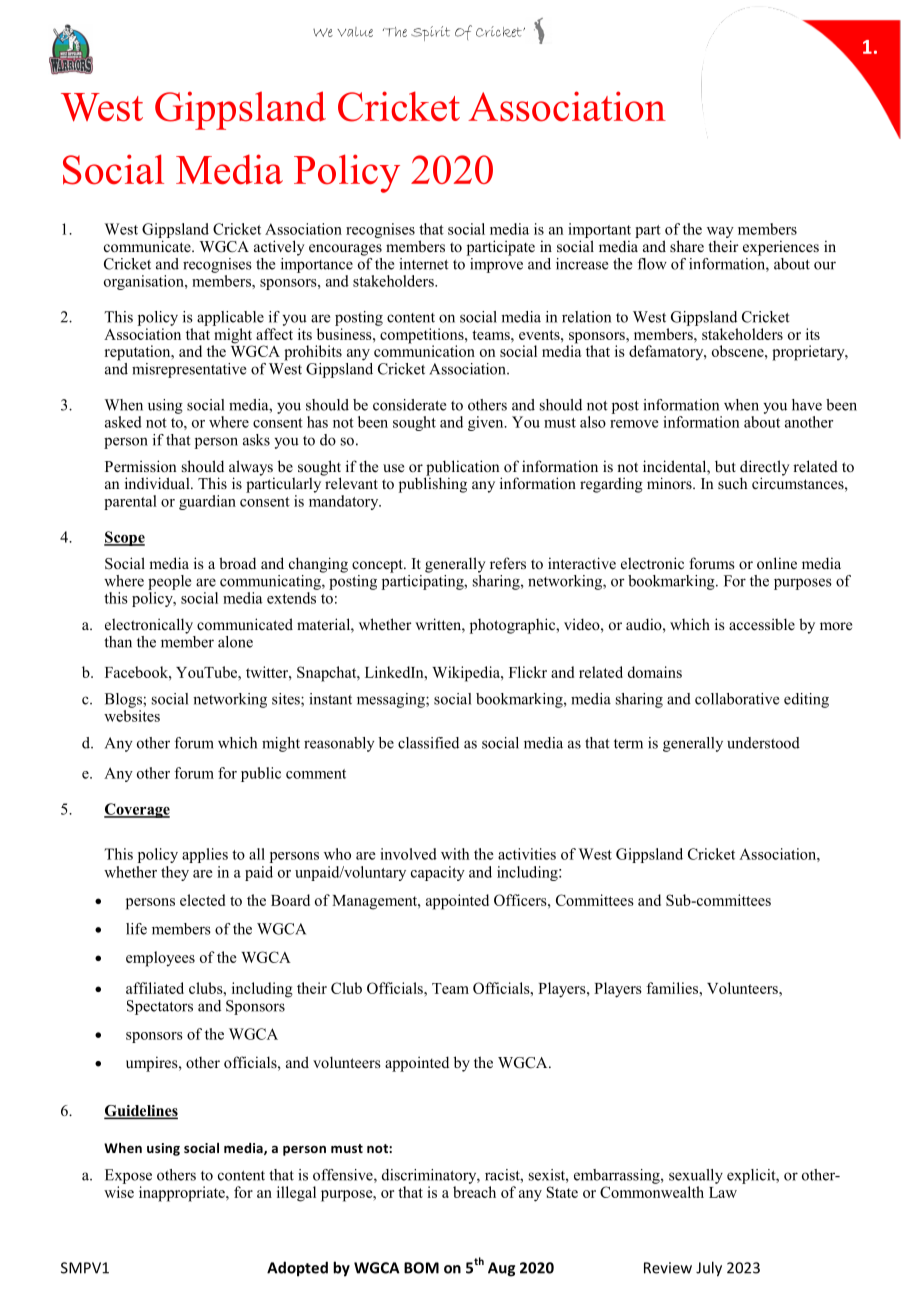 The image size is (924, 1308). What do you see at coordinates (128, 1176) in the screenshot?
I see `Expose` at bounding box center [128, 1176].
